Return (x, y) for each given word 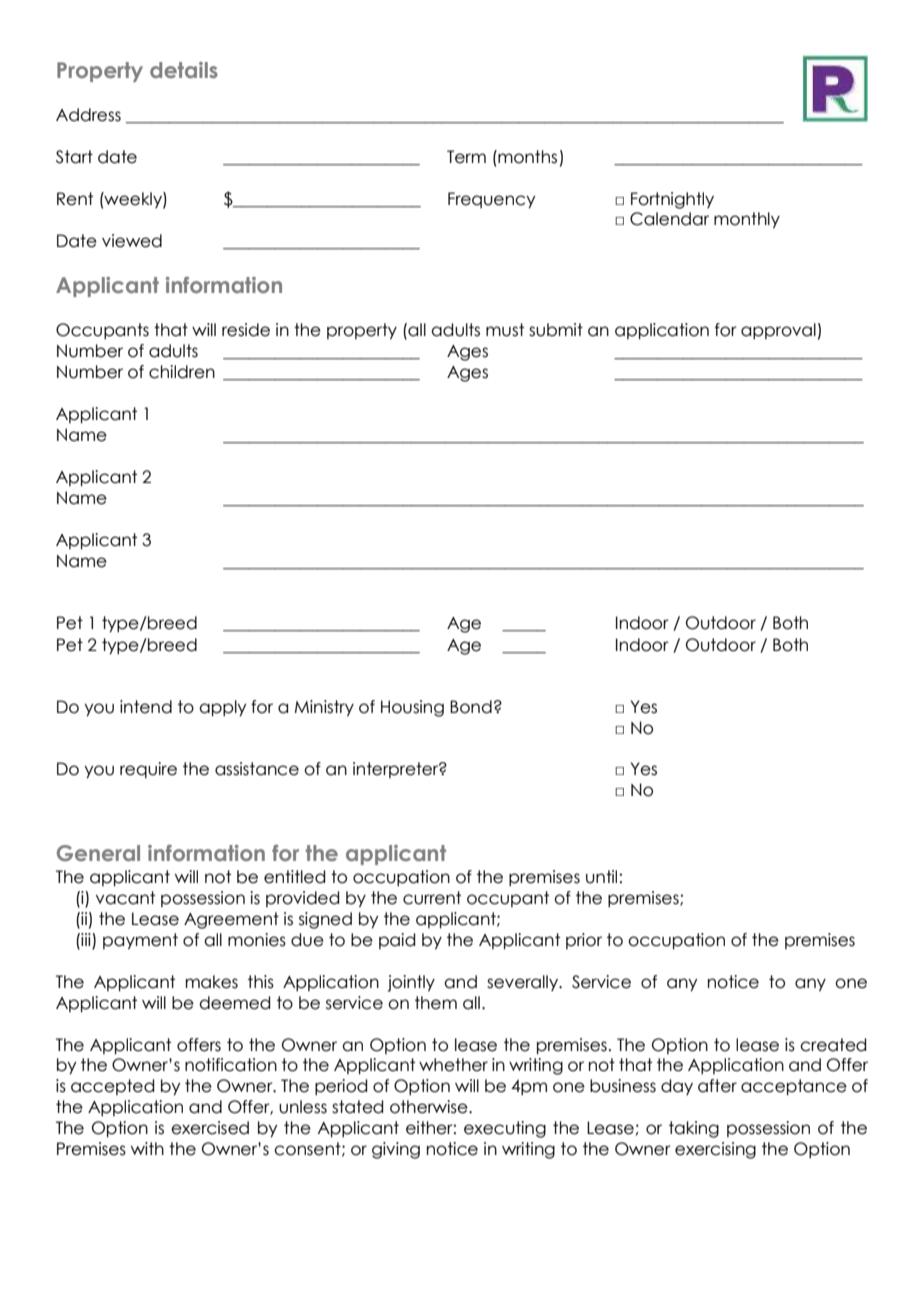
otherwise (430, 1107)
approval (778, 331)
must (505, 330)
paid (397, 941)
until (601, 877)
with (147, 1148)
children (182, 372)
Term (466, 157)
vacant (125, 898)
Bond (471, 707)
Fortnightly (672, 200)
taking (694, 1129)
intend (146, 707)
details (184, 70)
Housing (412, 708)
